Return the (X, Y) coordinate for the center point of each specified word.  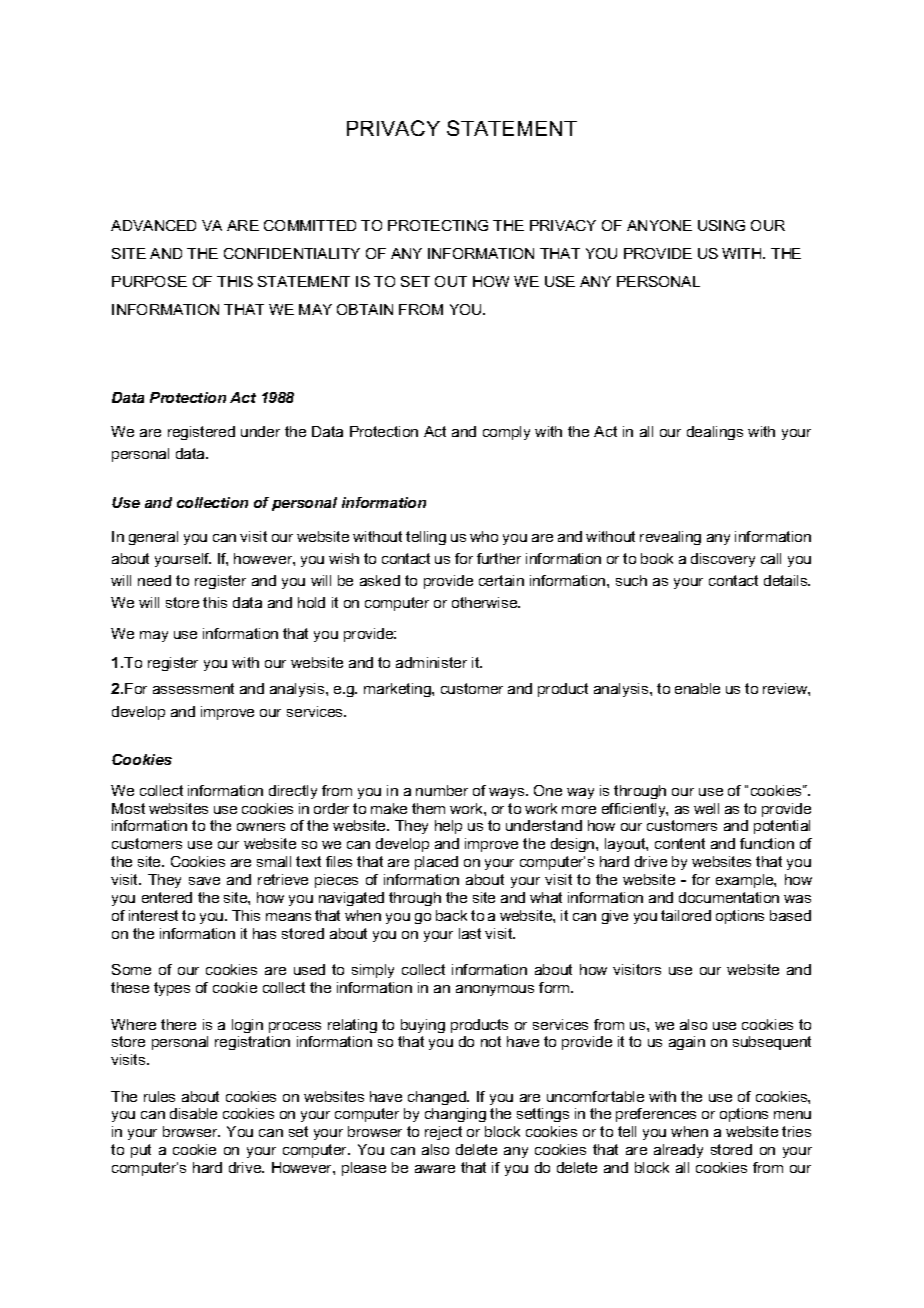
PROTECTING (438, 225)
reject (443, 1133)
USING (721, 225)
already (678, 1151)
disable (193, 1113)
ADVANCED (153, 225)
